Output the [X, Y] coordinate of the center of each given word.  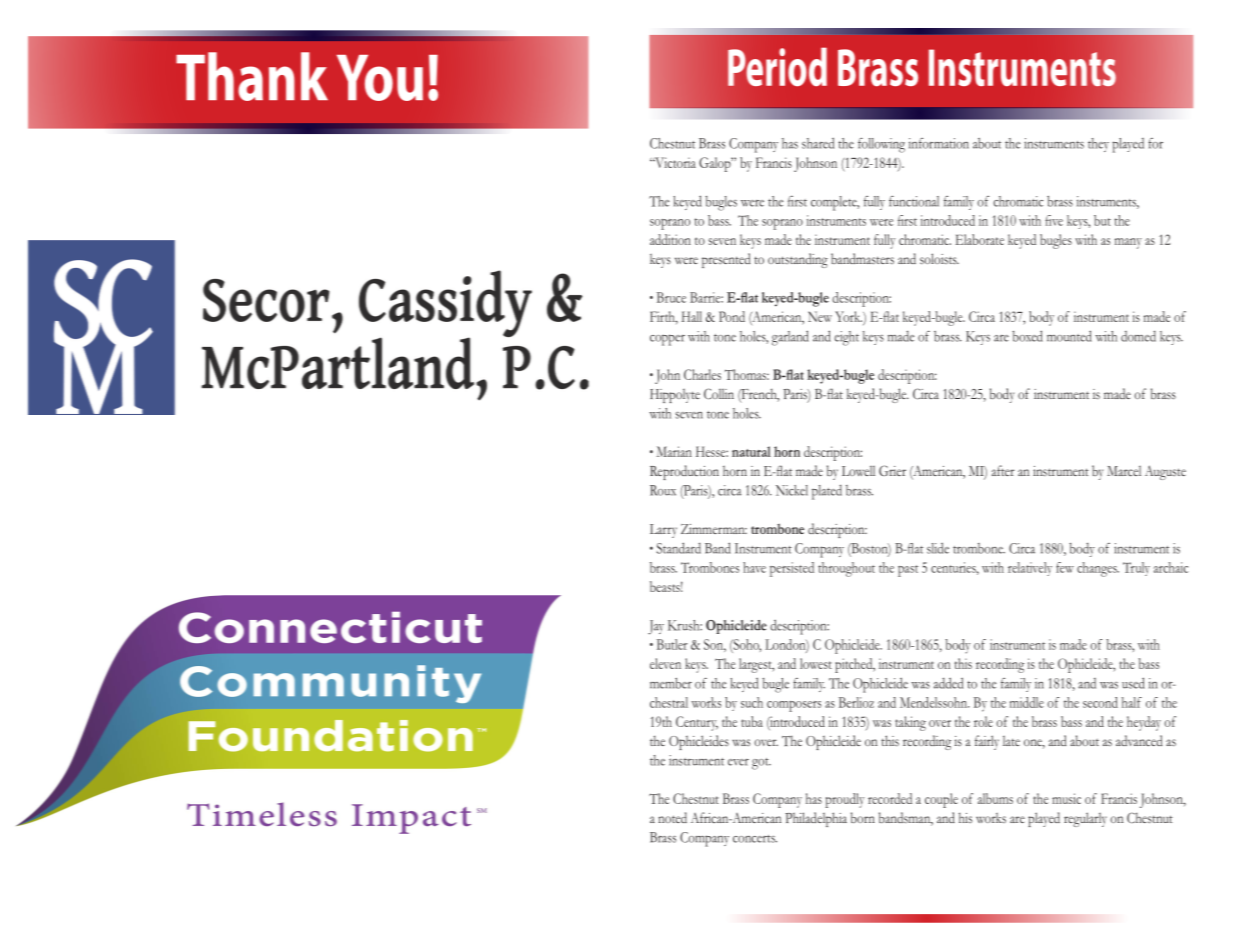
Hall [691, 316]
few [1065, 567]
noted [672, 817]
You [380, 78]
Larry [663, 531]
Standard [679, 548]
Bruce [671, 297]
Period [777, 66]
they [1098, 145]
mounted [1069, 336]
